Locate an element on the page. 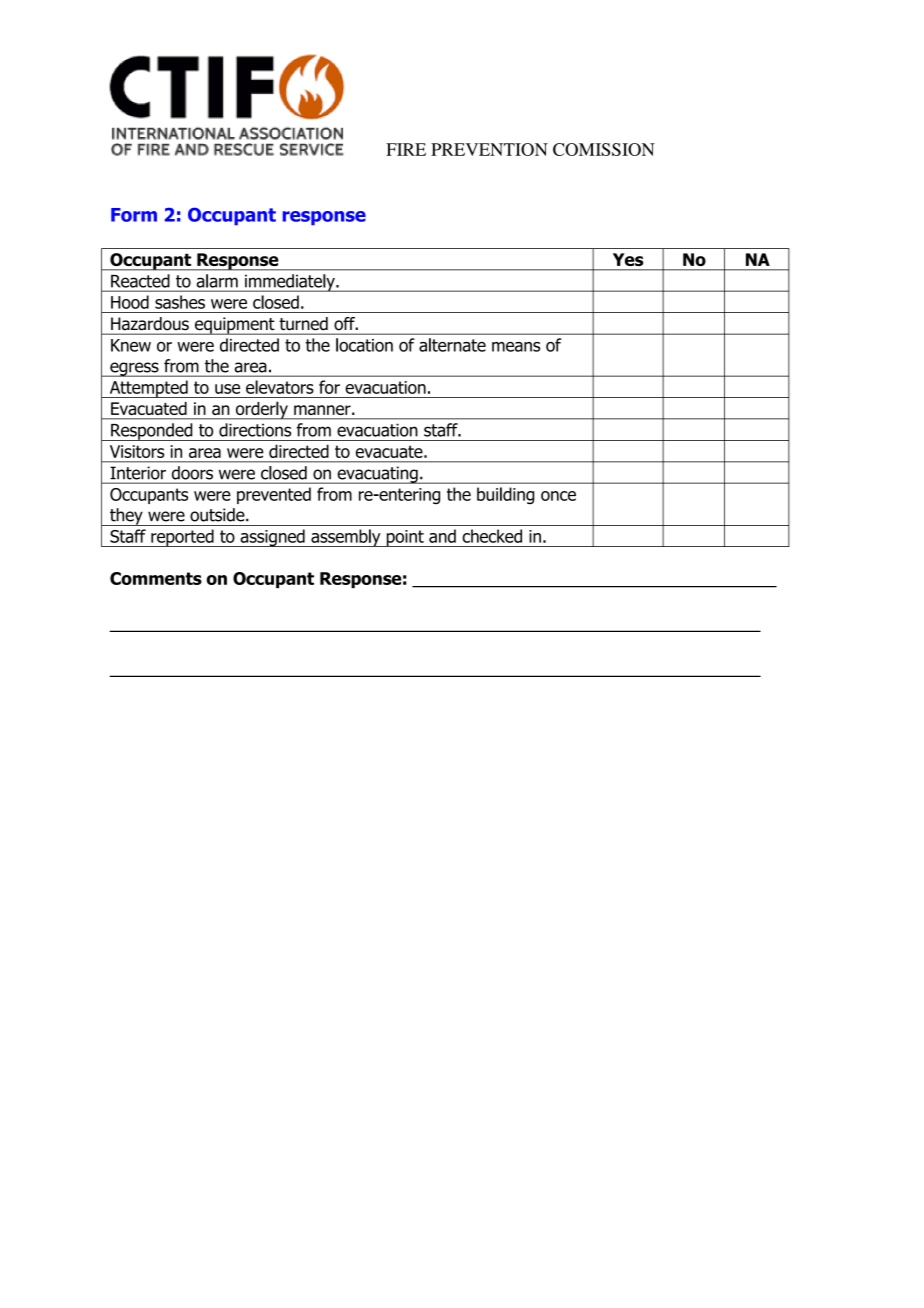 Image resolution: width=924 pixels, height=1308 pixels. once is located at coordinates (558, 496).
